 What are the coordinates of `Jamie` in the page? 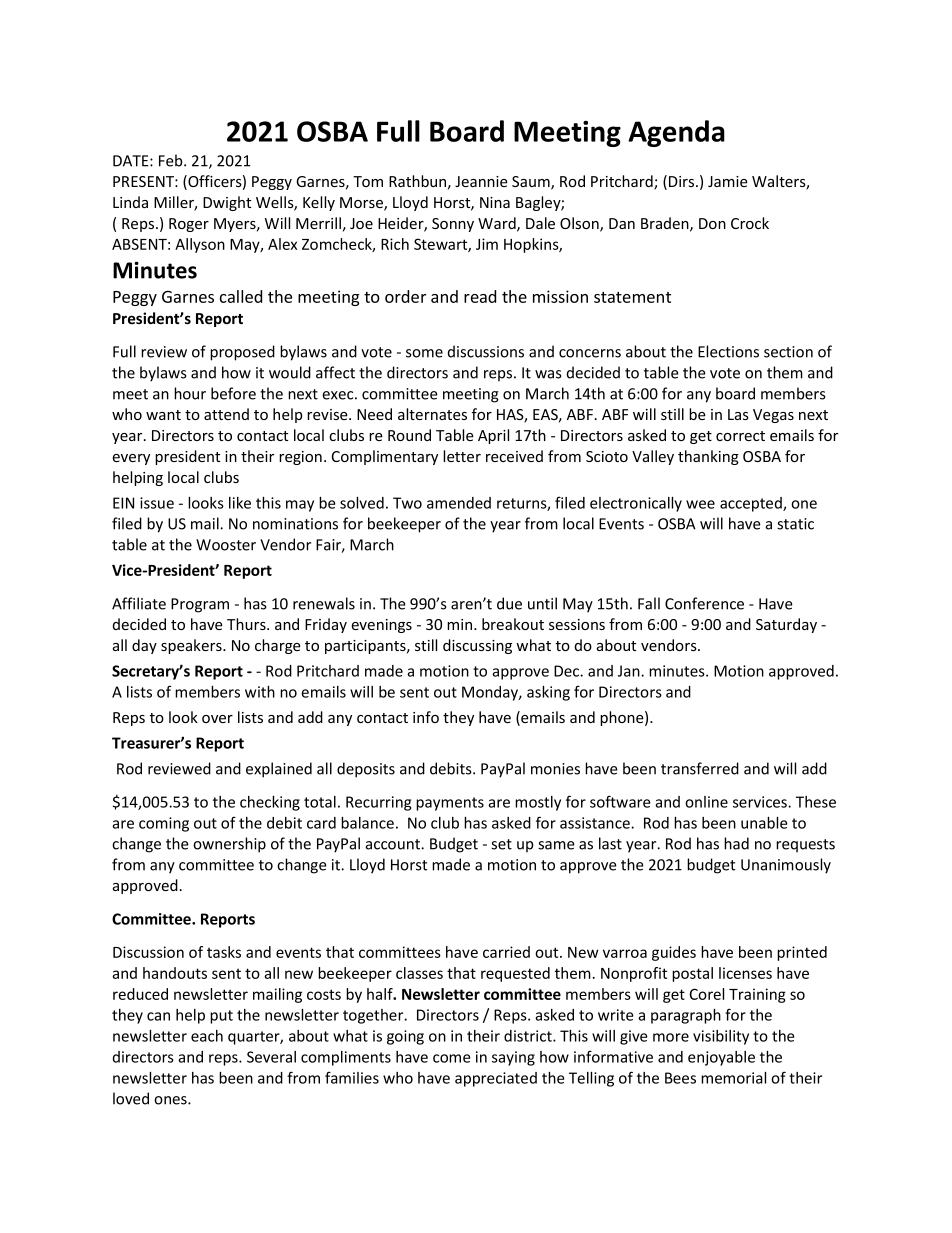 It's located at (728, 181).
